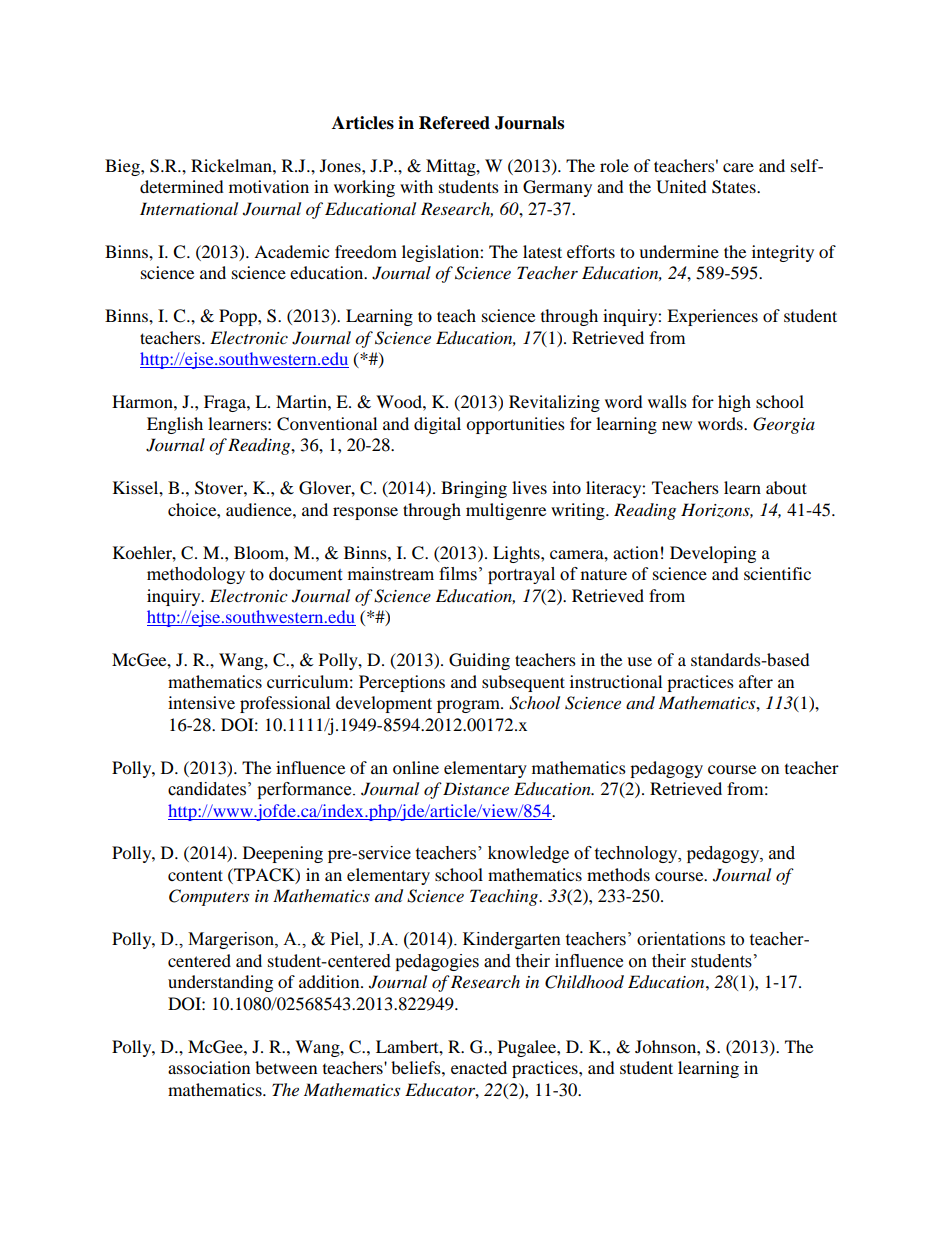 Image resolution: width=952 pixels, height=1233 pixels. Describe the element at coordinates (175, 425) in the screenshot. I see `English` at that location.
